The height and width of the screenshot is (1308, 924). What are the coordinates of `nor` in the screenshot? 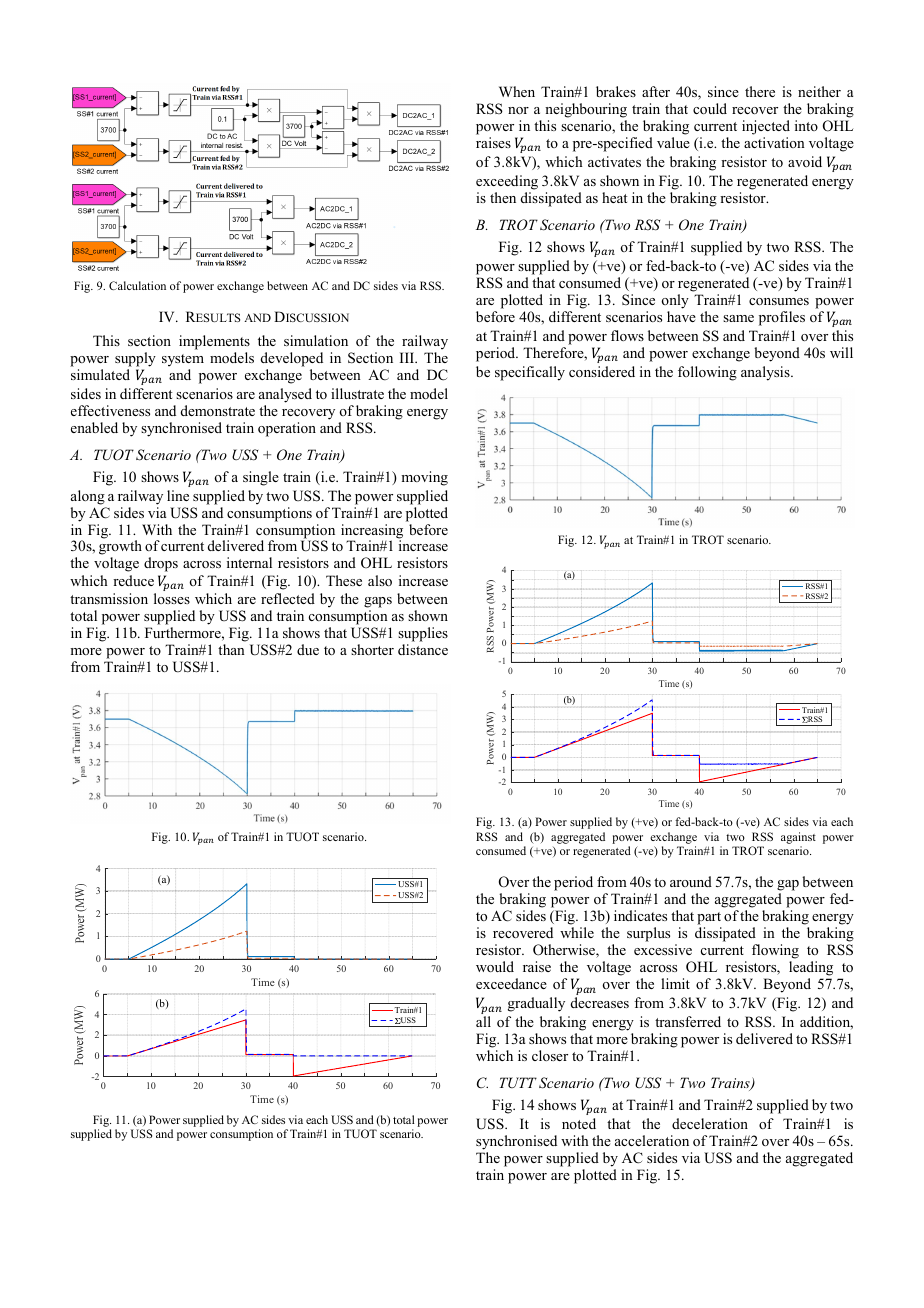 It's located at (518, 110).
